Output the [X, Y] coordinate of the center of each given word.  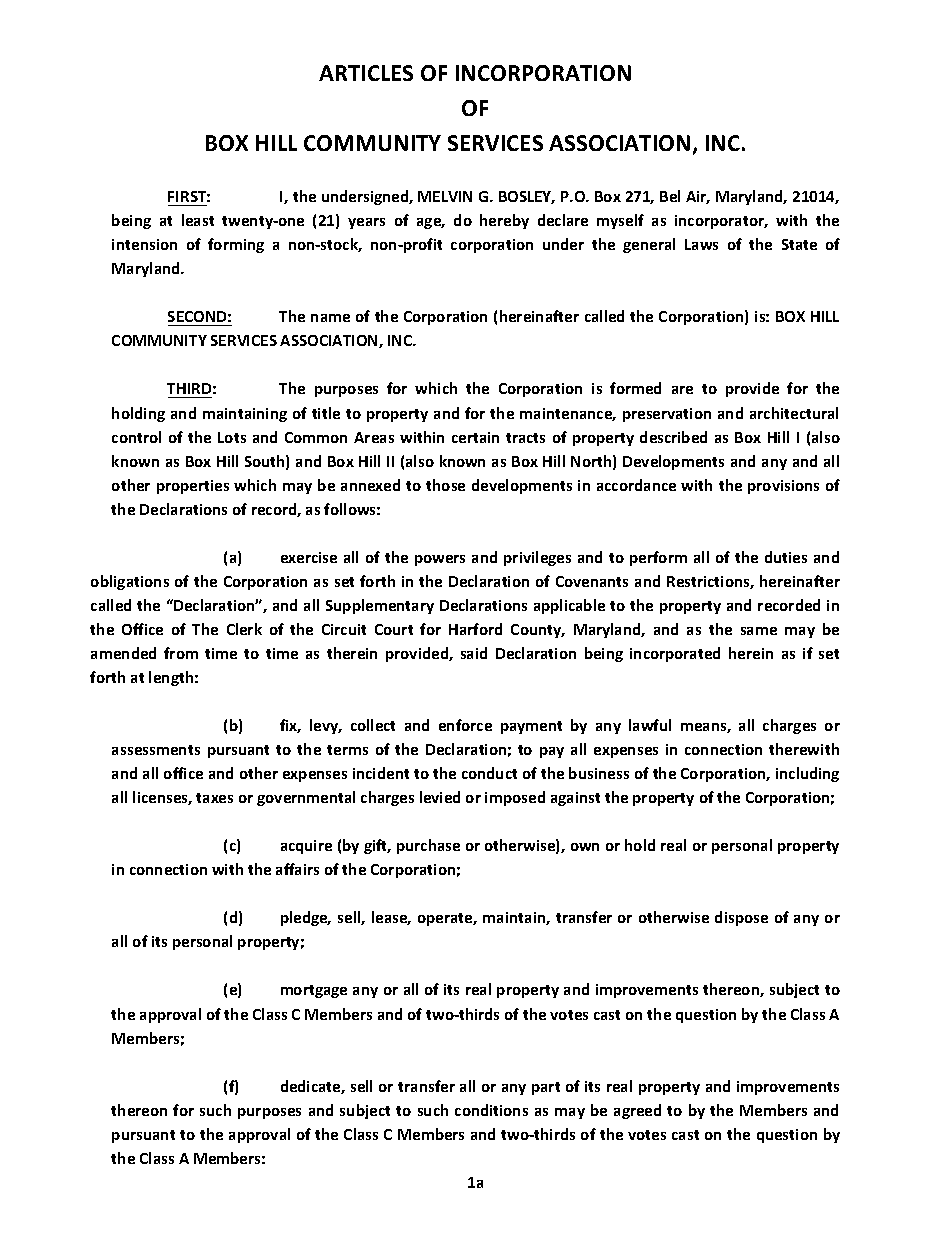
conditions [491, 1110]
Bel [670, 196]
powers [440, 560]
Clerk [244, 629]
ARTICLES [366, 73]
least [198, 220]
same [759, 631]
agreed [637, 1111]
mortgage [314, 991]
